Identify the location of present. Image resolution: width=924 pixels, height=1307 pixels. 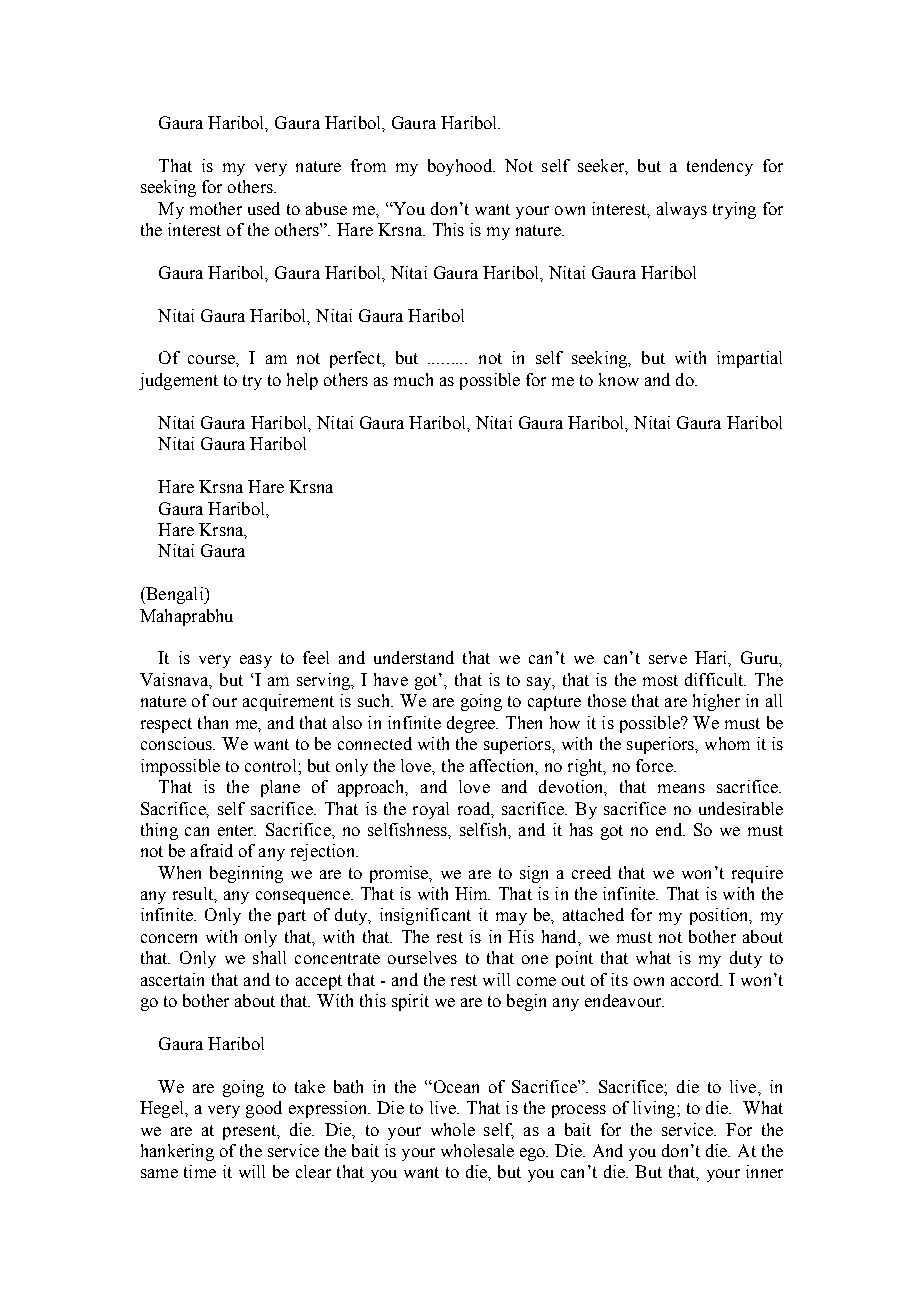
(251, 1132).
